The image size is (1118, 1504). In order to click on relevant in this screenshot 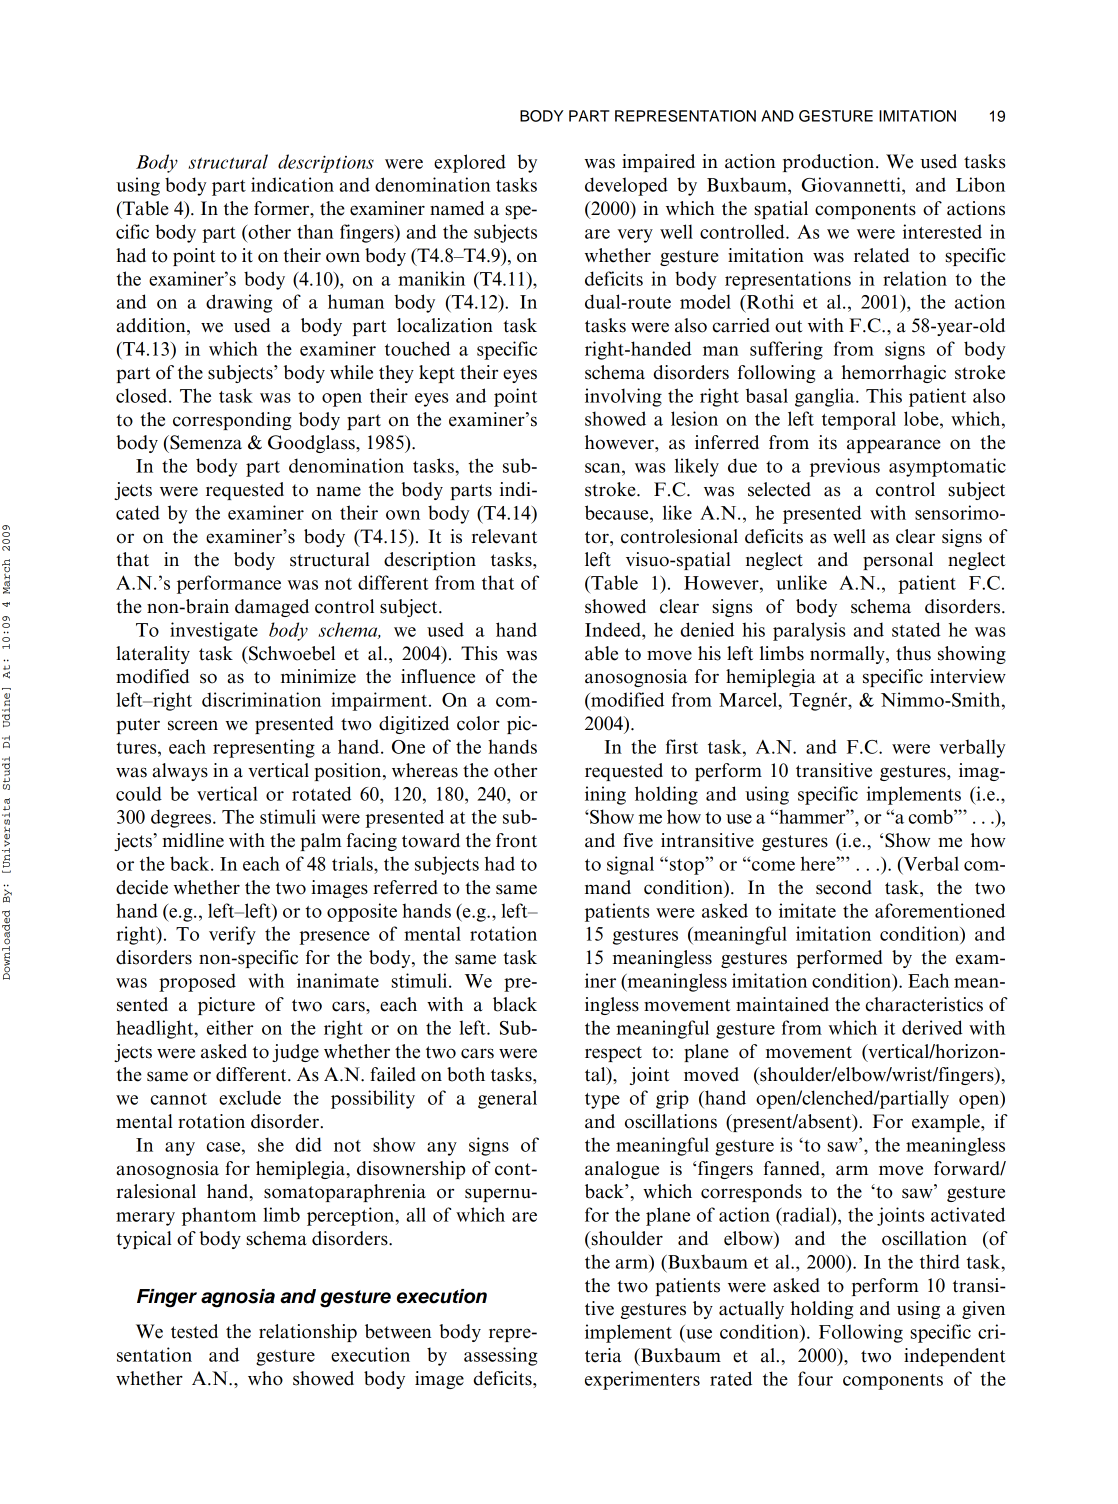, I will do `click(504, 536)`.
